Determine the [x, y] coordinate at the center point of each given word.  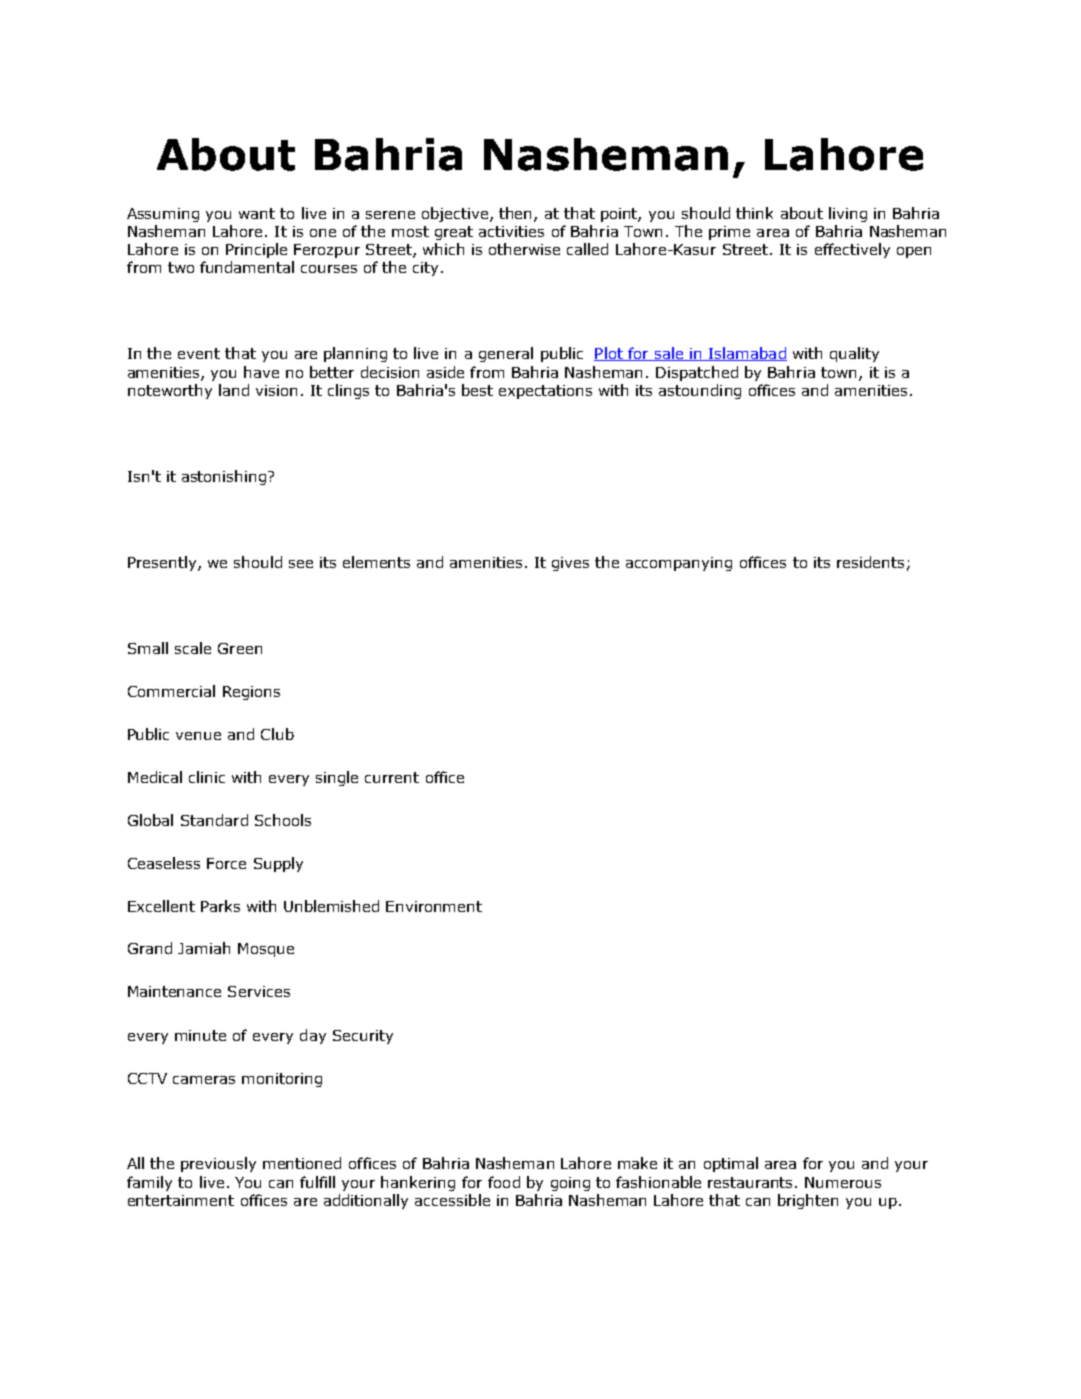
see [301, 564]
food [504, 1182]
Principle [256, 250]
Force [226, 863]
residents [870, 562]
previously [218, 1164]
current [392, 777]
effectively [852, 250]
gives [570, 564]
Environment [434, 906]
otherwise [524, 249]
